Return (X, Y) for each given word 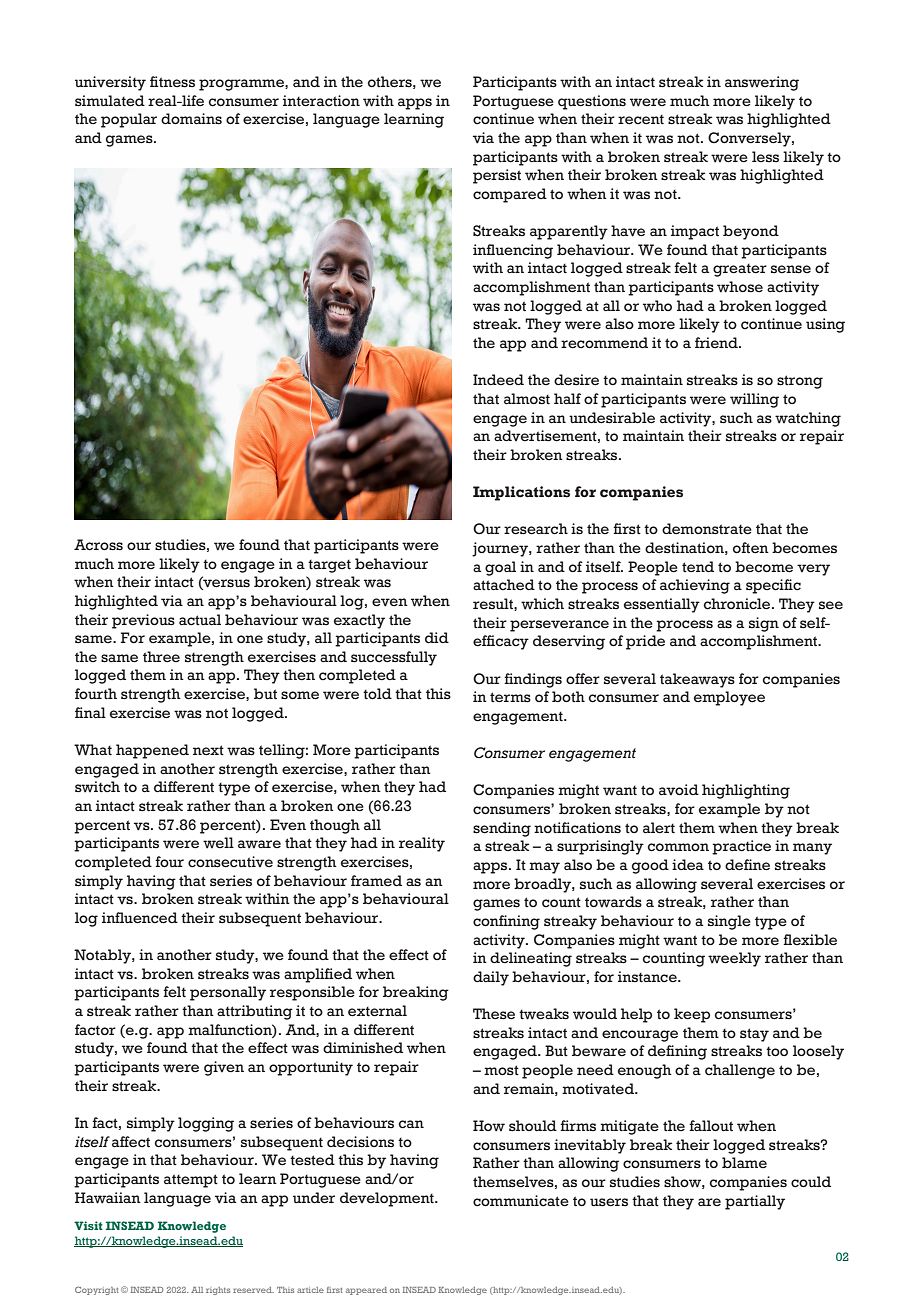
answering (762, 83)
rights (218, 1291)
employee (729, 698)
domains (191, 119)
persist (497, 176)
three (161, 657)
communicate (521, 1201)
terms (510, 697)
